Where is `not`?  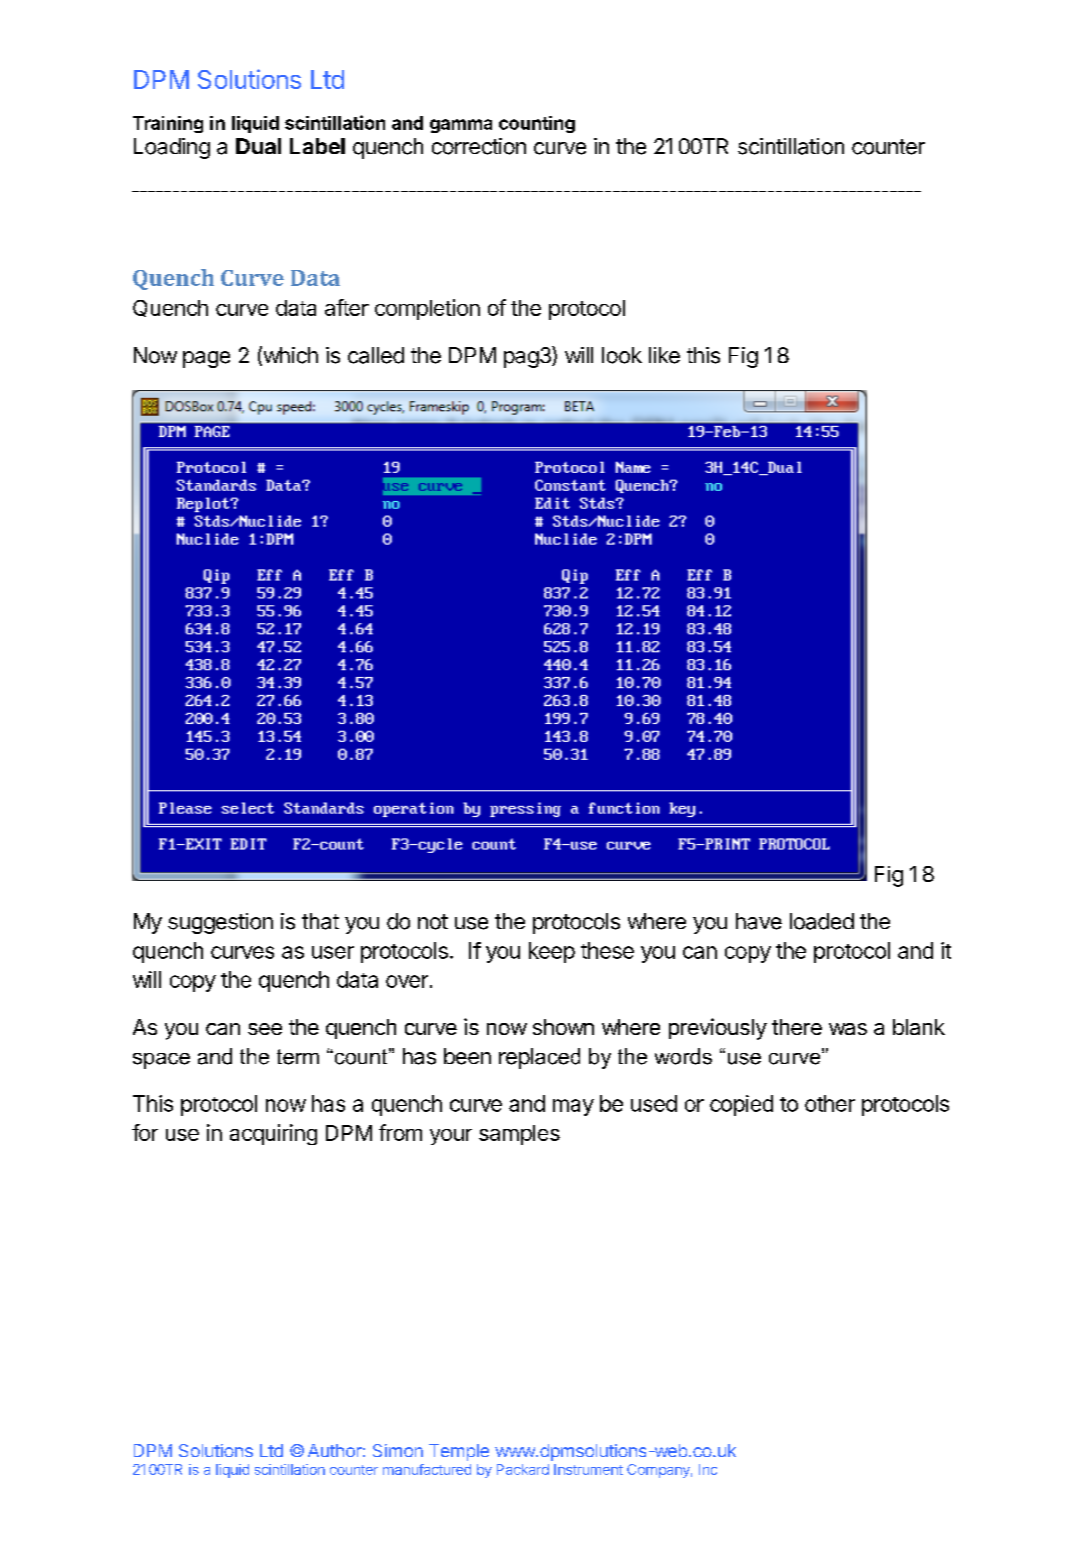 not is located at coordinates (433, 922).
